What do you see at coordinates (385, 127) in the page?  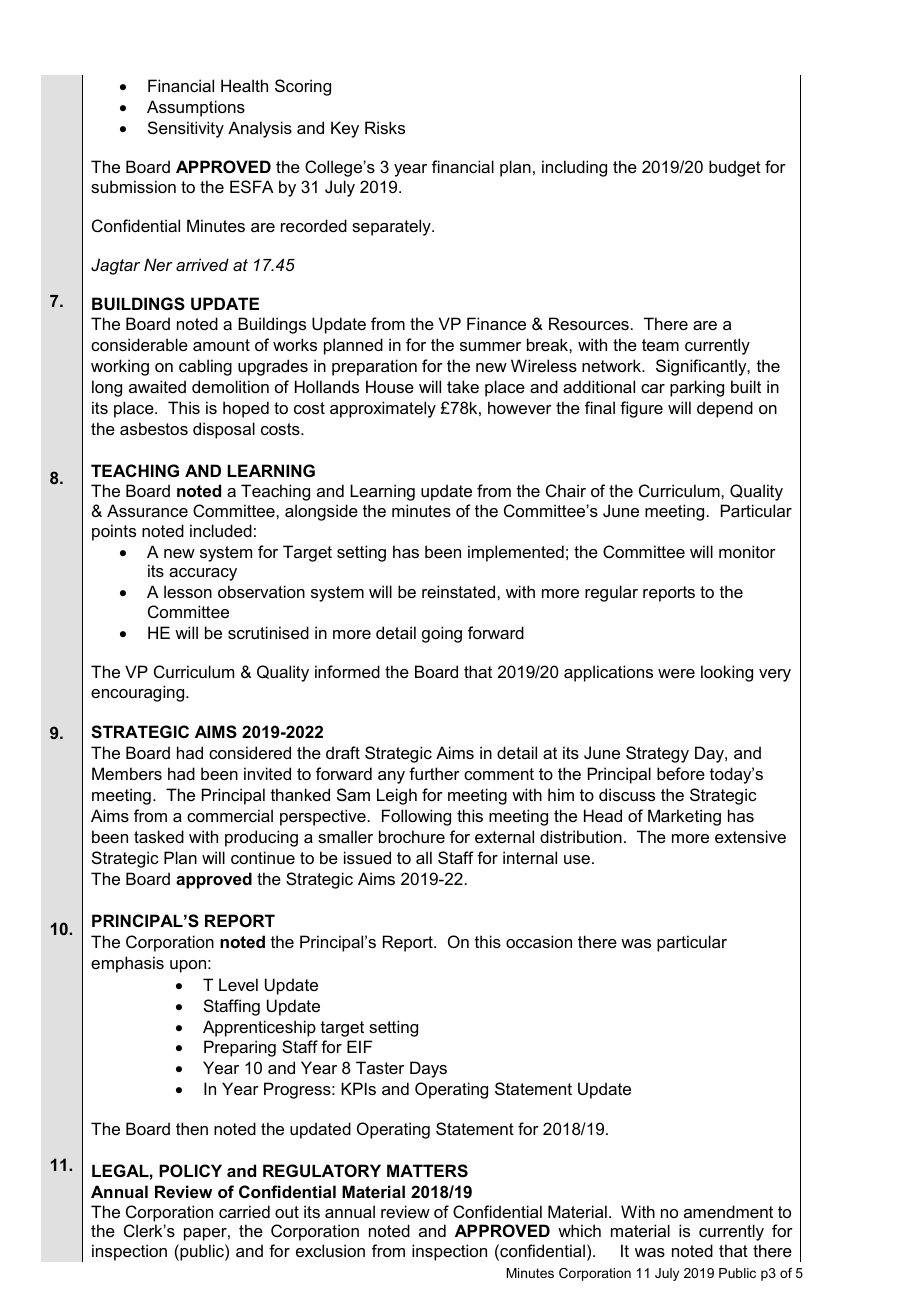 I see `Risks` at bounding box center [385, 127].
